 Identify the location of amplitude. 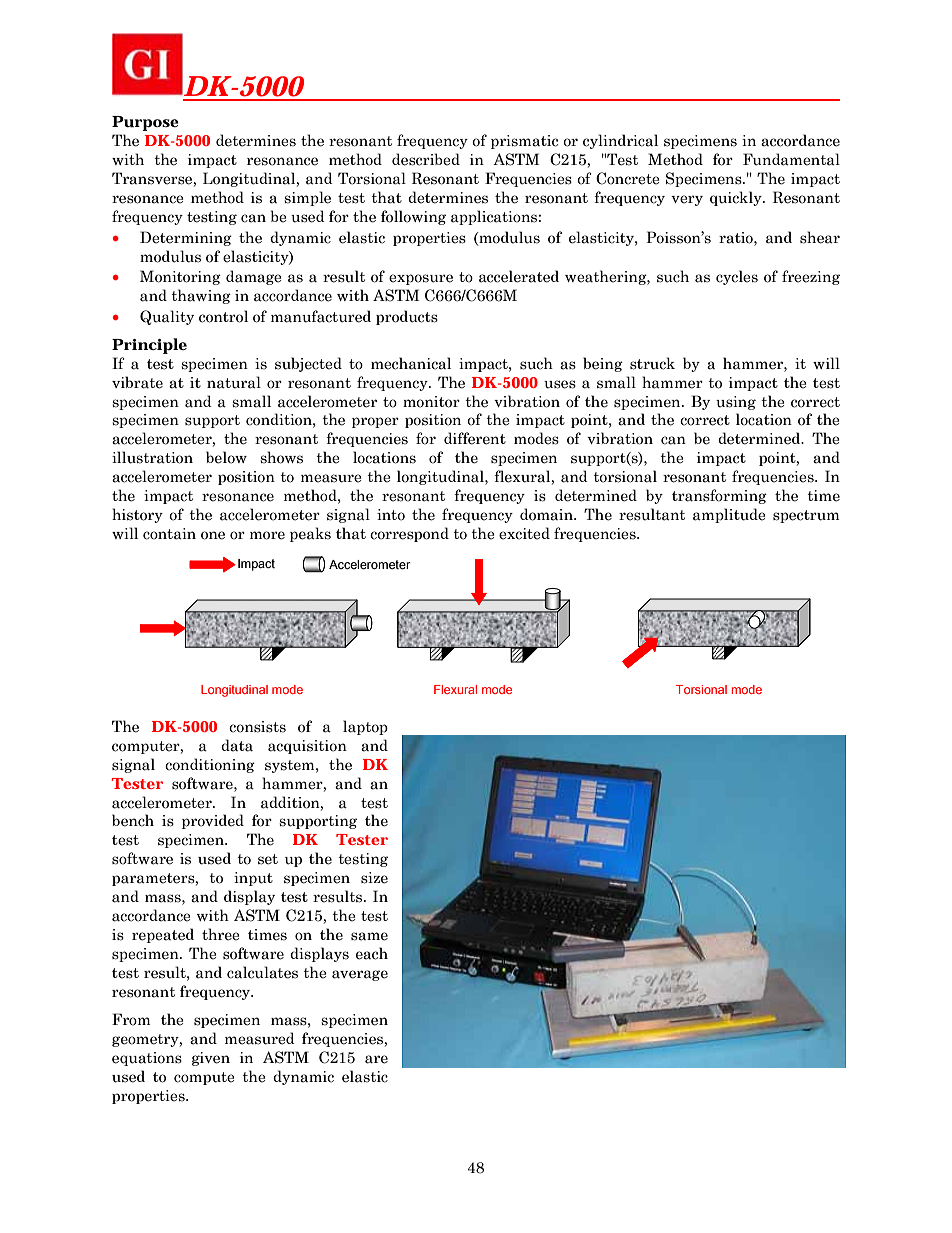
(729, 515).
